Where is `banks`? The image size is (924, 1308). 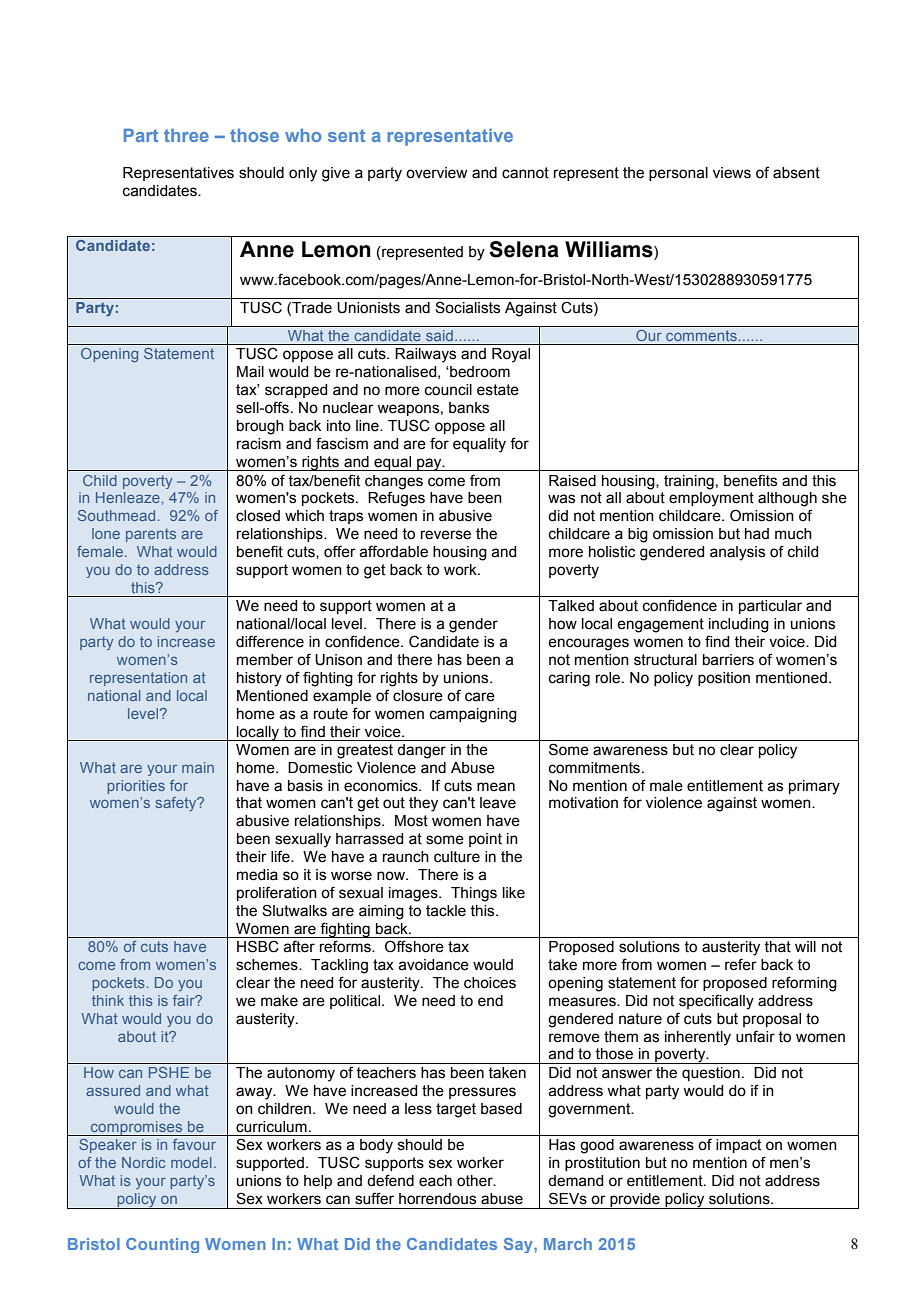 banks is located at coordinates (469, 408).
